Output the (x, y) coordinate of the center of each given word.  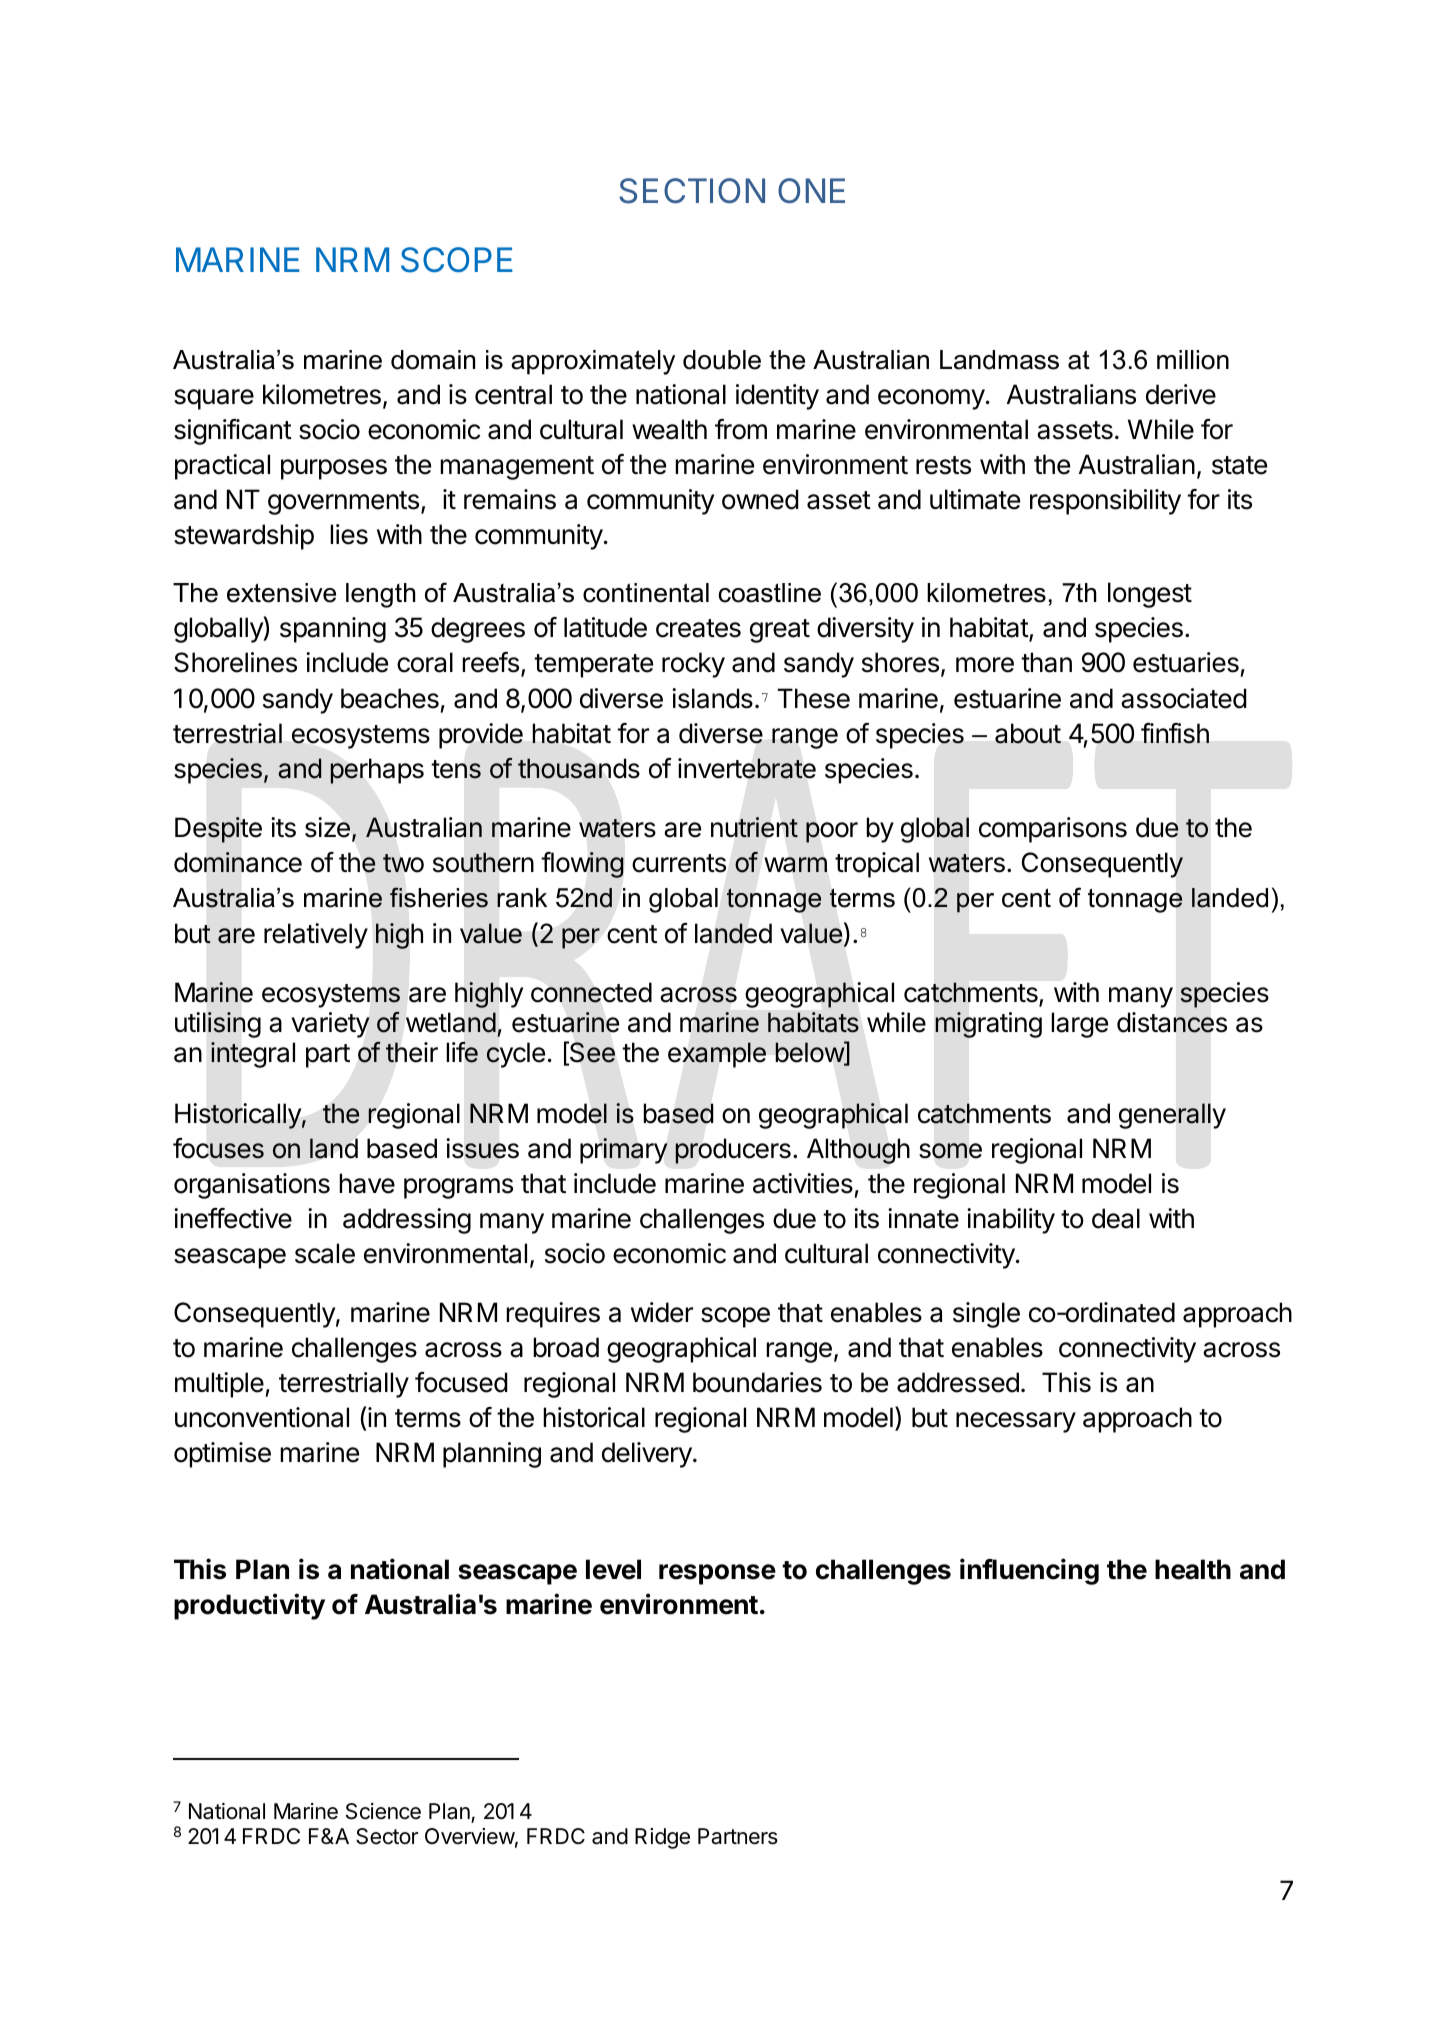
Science (383, 1811)
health (1193, 1569)
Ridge (662, 1838)
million (1193, 360)
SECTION (692, 191)
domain (433, 360)
